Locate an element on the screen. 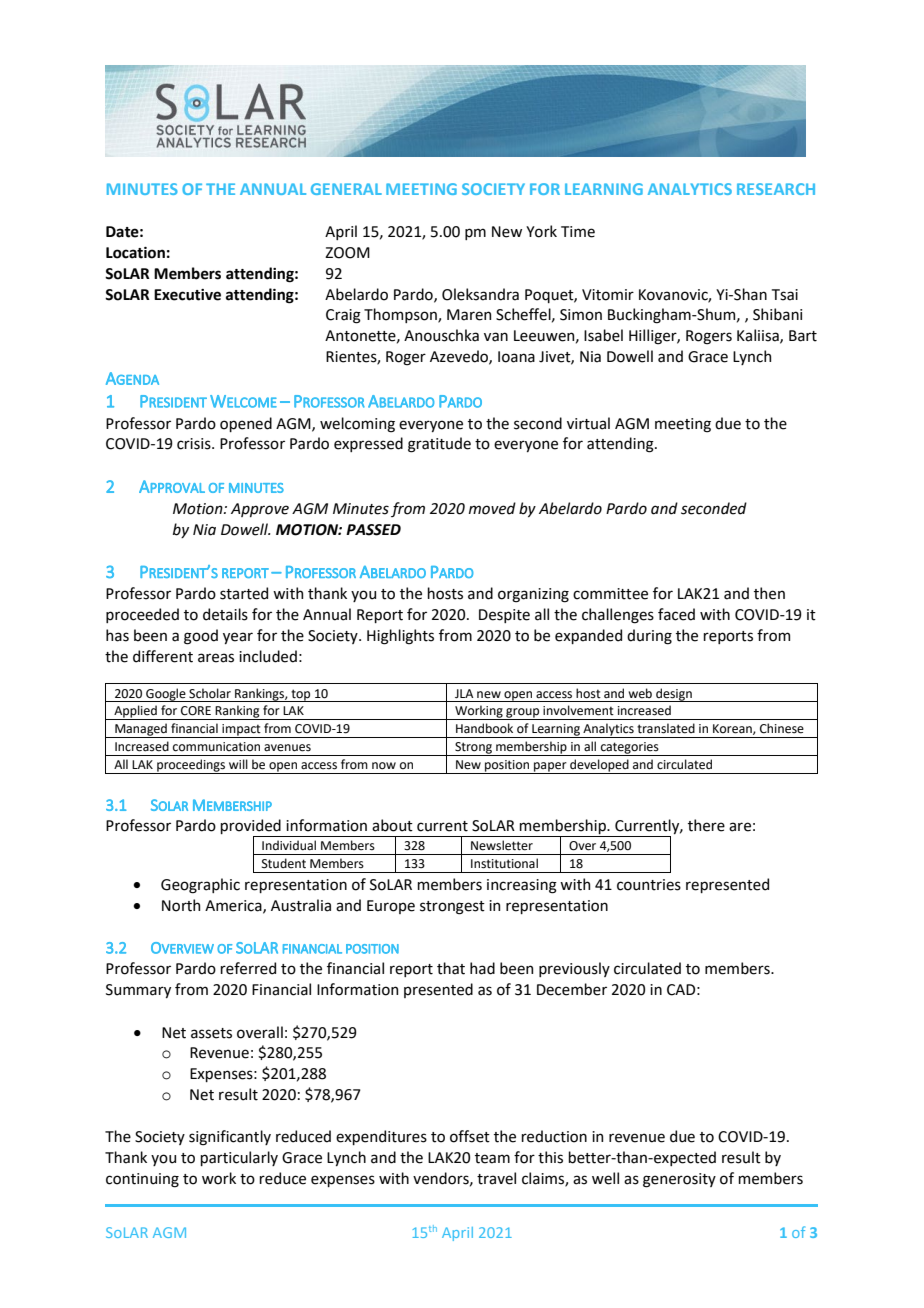 Image resolution: width=924 pixels, height=1308 pixels. York is located at coordinates (541, 231).
